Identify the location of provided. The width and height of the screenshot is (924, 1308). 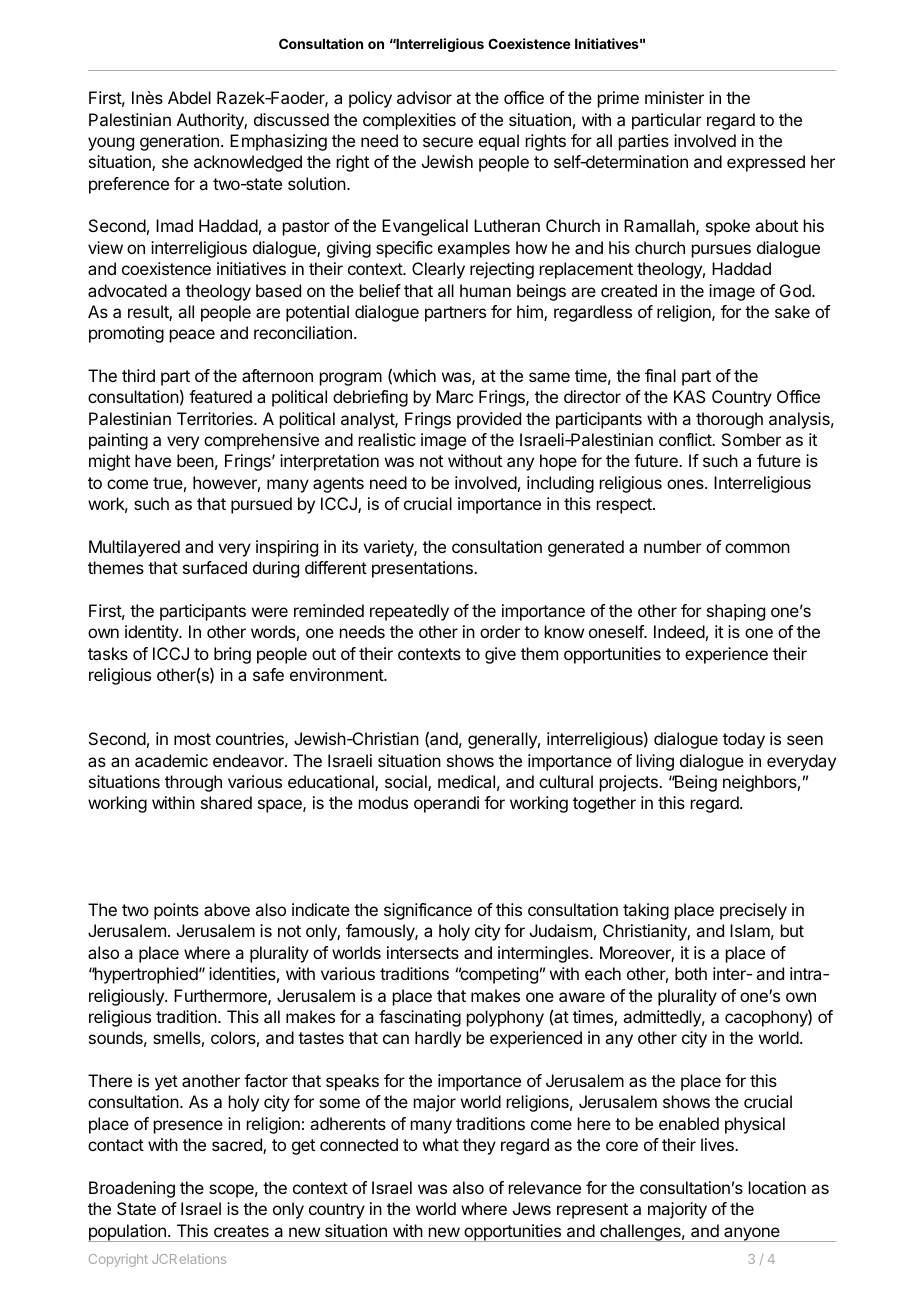
(489, 420).
